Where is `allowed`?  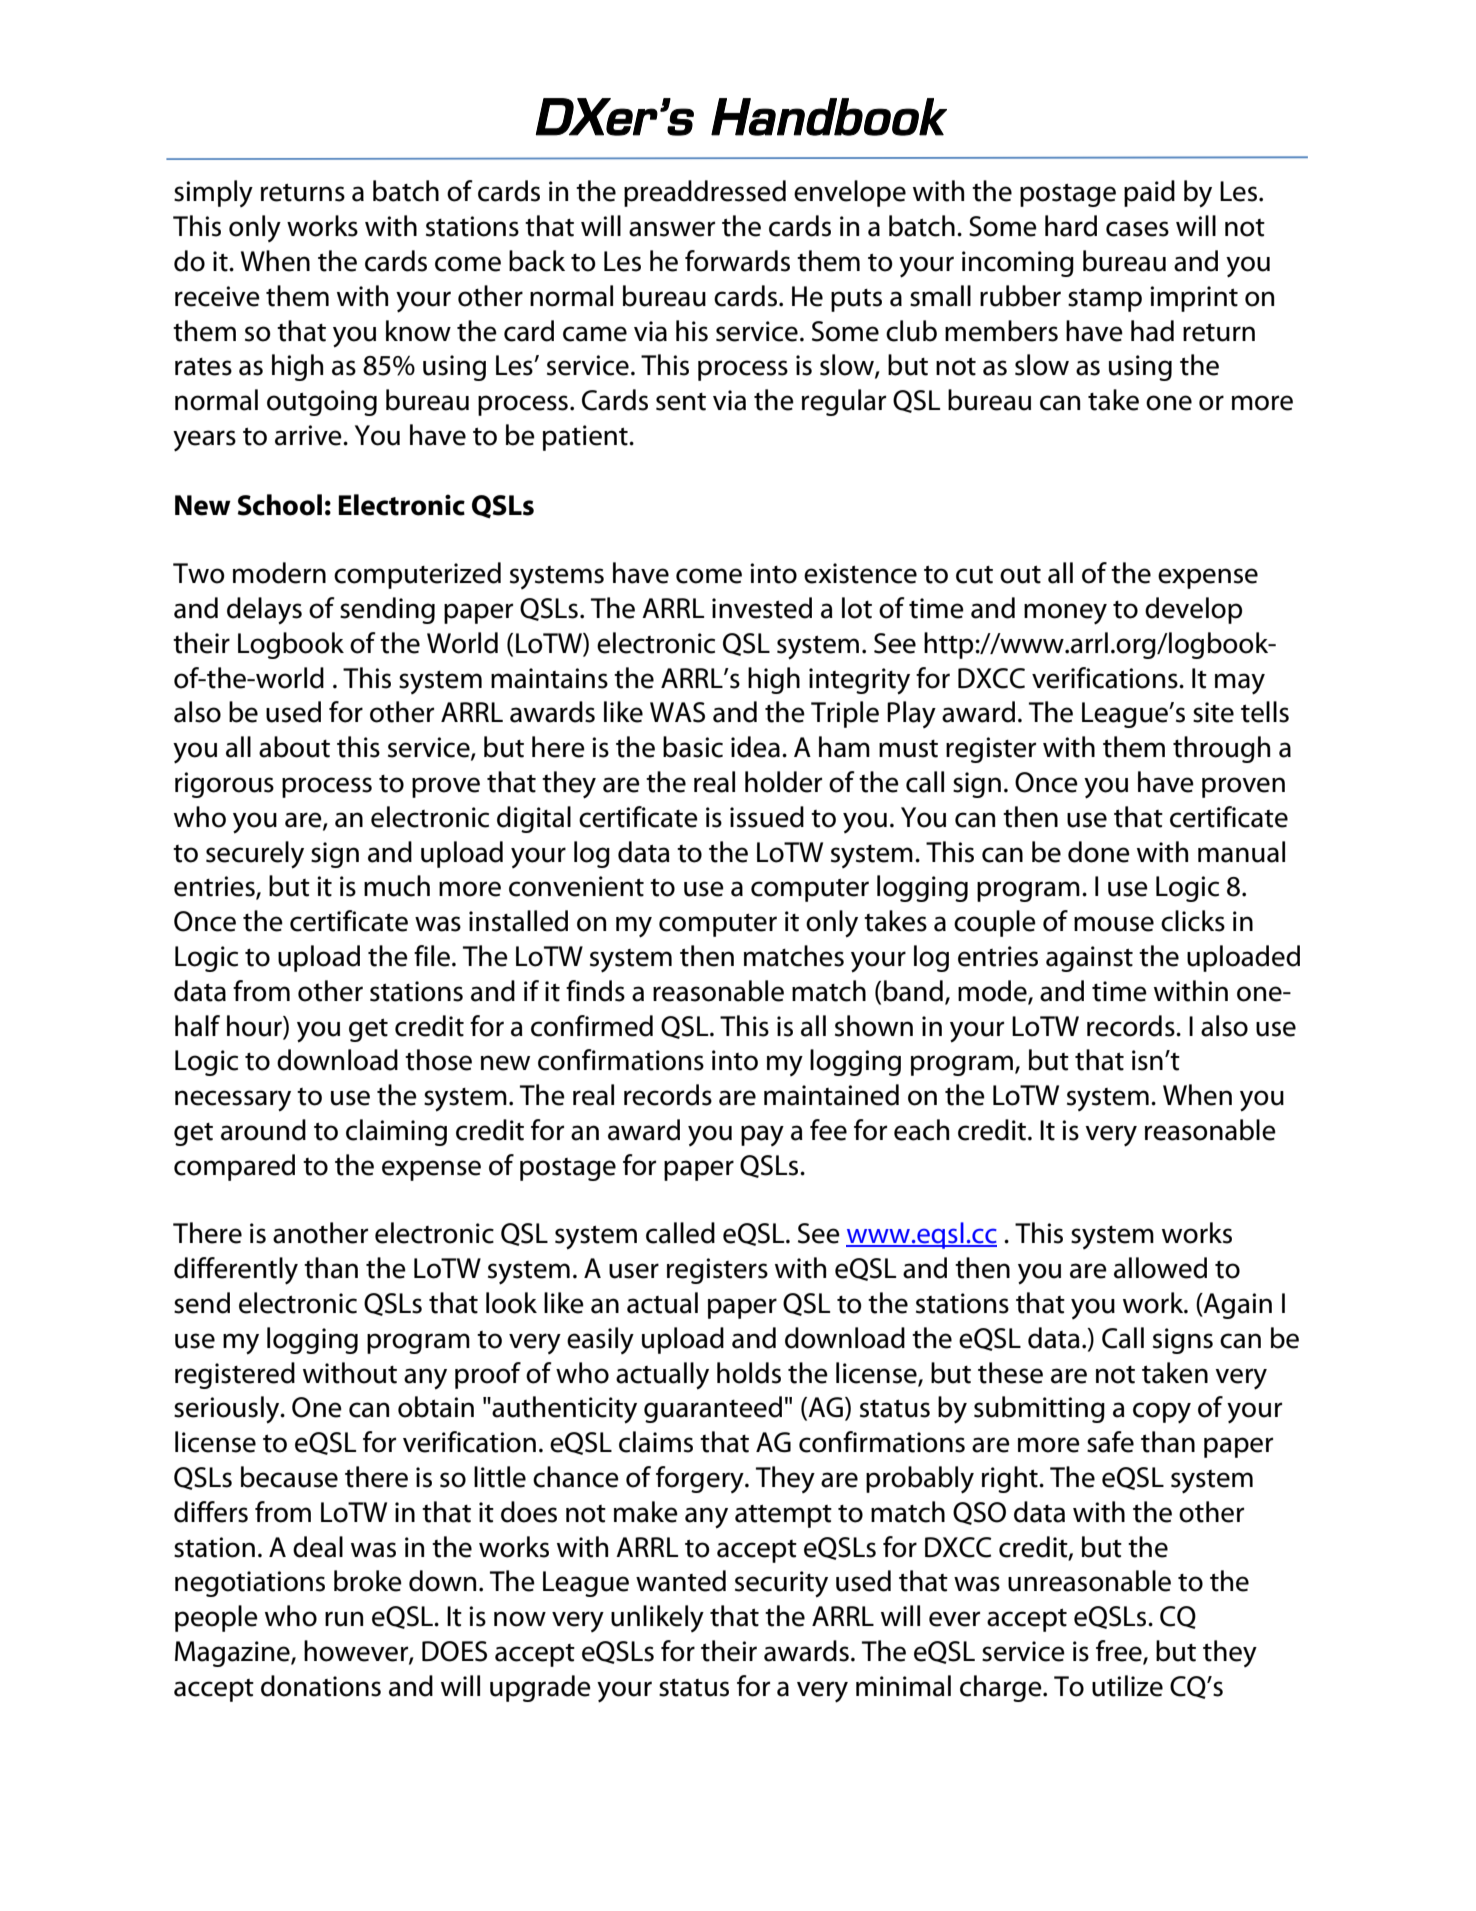 allowed is located at coordinates (1160, 1268).
